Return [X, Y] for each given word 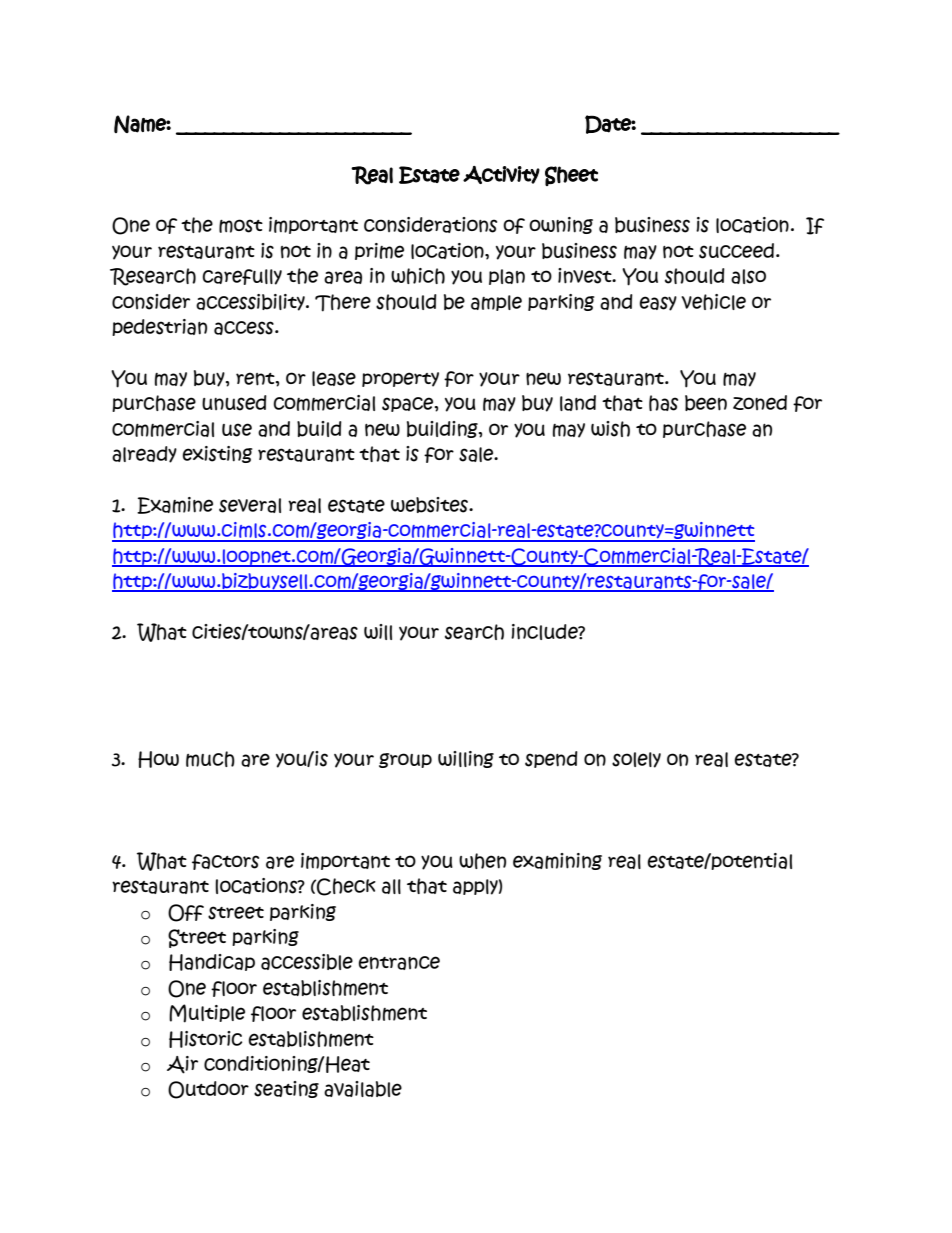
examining [557, 861]
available [363, 1089]
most [241, 226]
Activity [501, 175]
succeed [736, 251]
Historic [205, 1039]
